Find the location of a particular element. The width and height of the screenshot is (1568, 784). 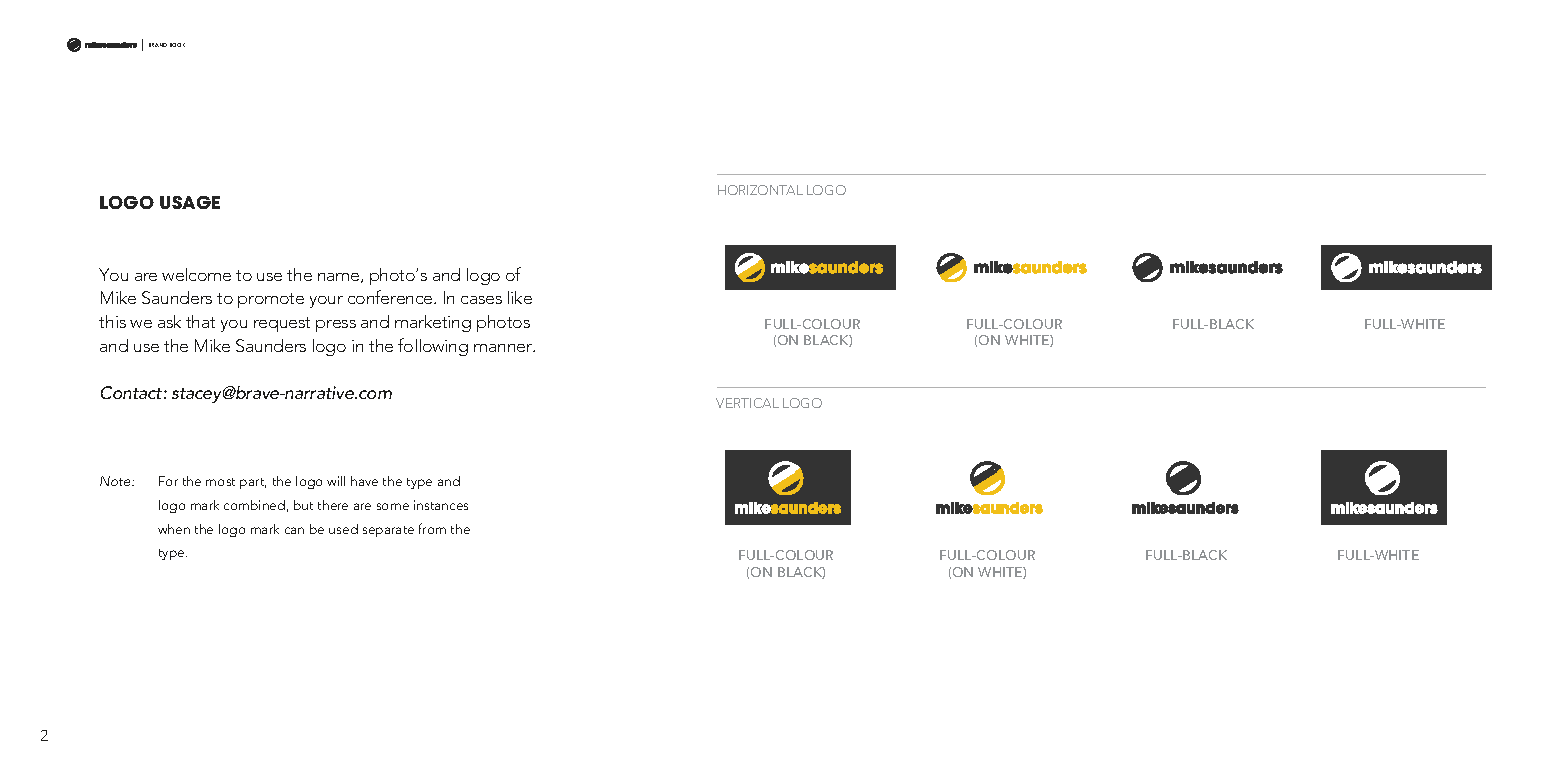

HORIZONTAL is located at coordinates (760, 190).
